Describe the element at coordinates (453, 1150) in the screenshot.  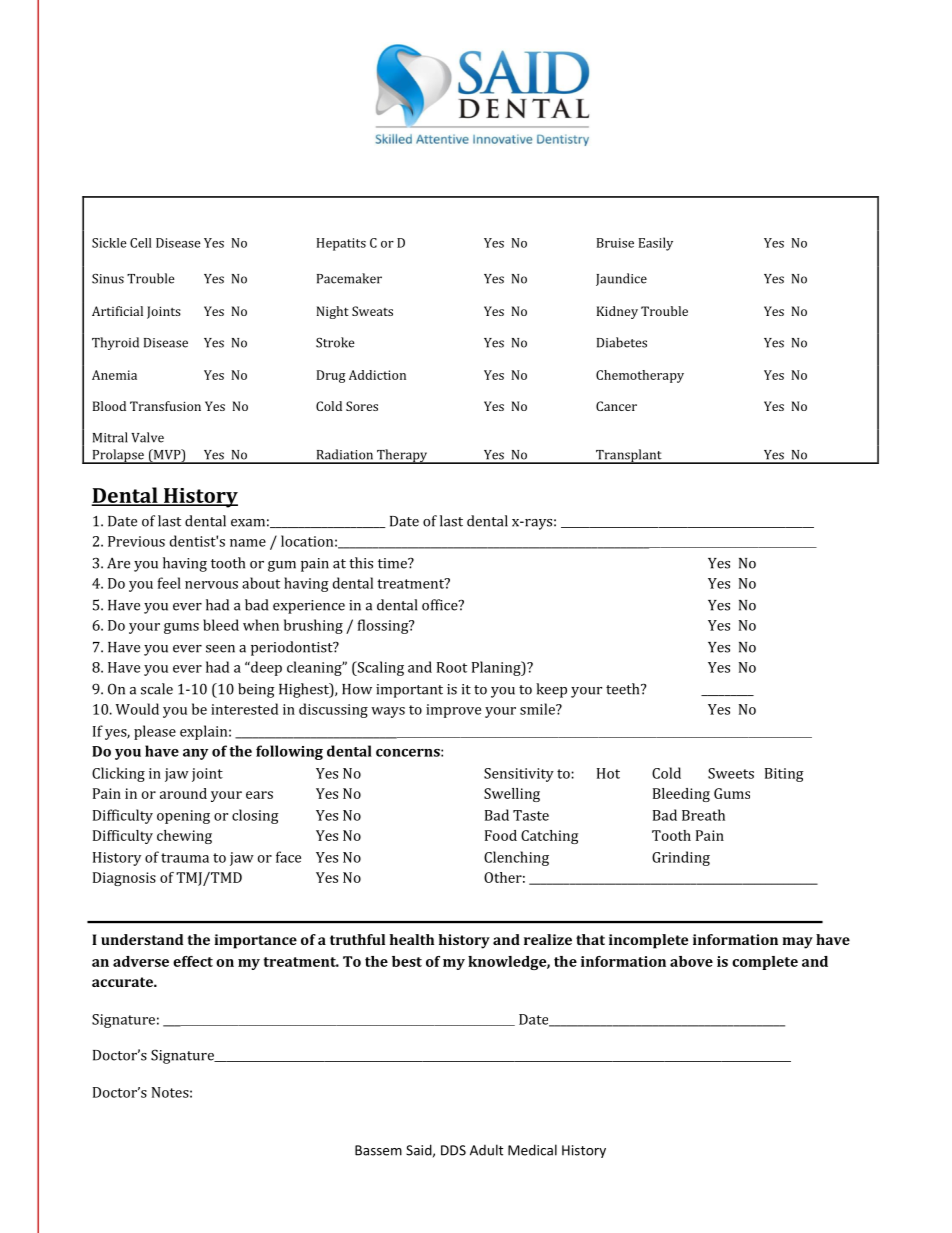
I see `DDS` at that location.
